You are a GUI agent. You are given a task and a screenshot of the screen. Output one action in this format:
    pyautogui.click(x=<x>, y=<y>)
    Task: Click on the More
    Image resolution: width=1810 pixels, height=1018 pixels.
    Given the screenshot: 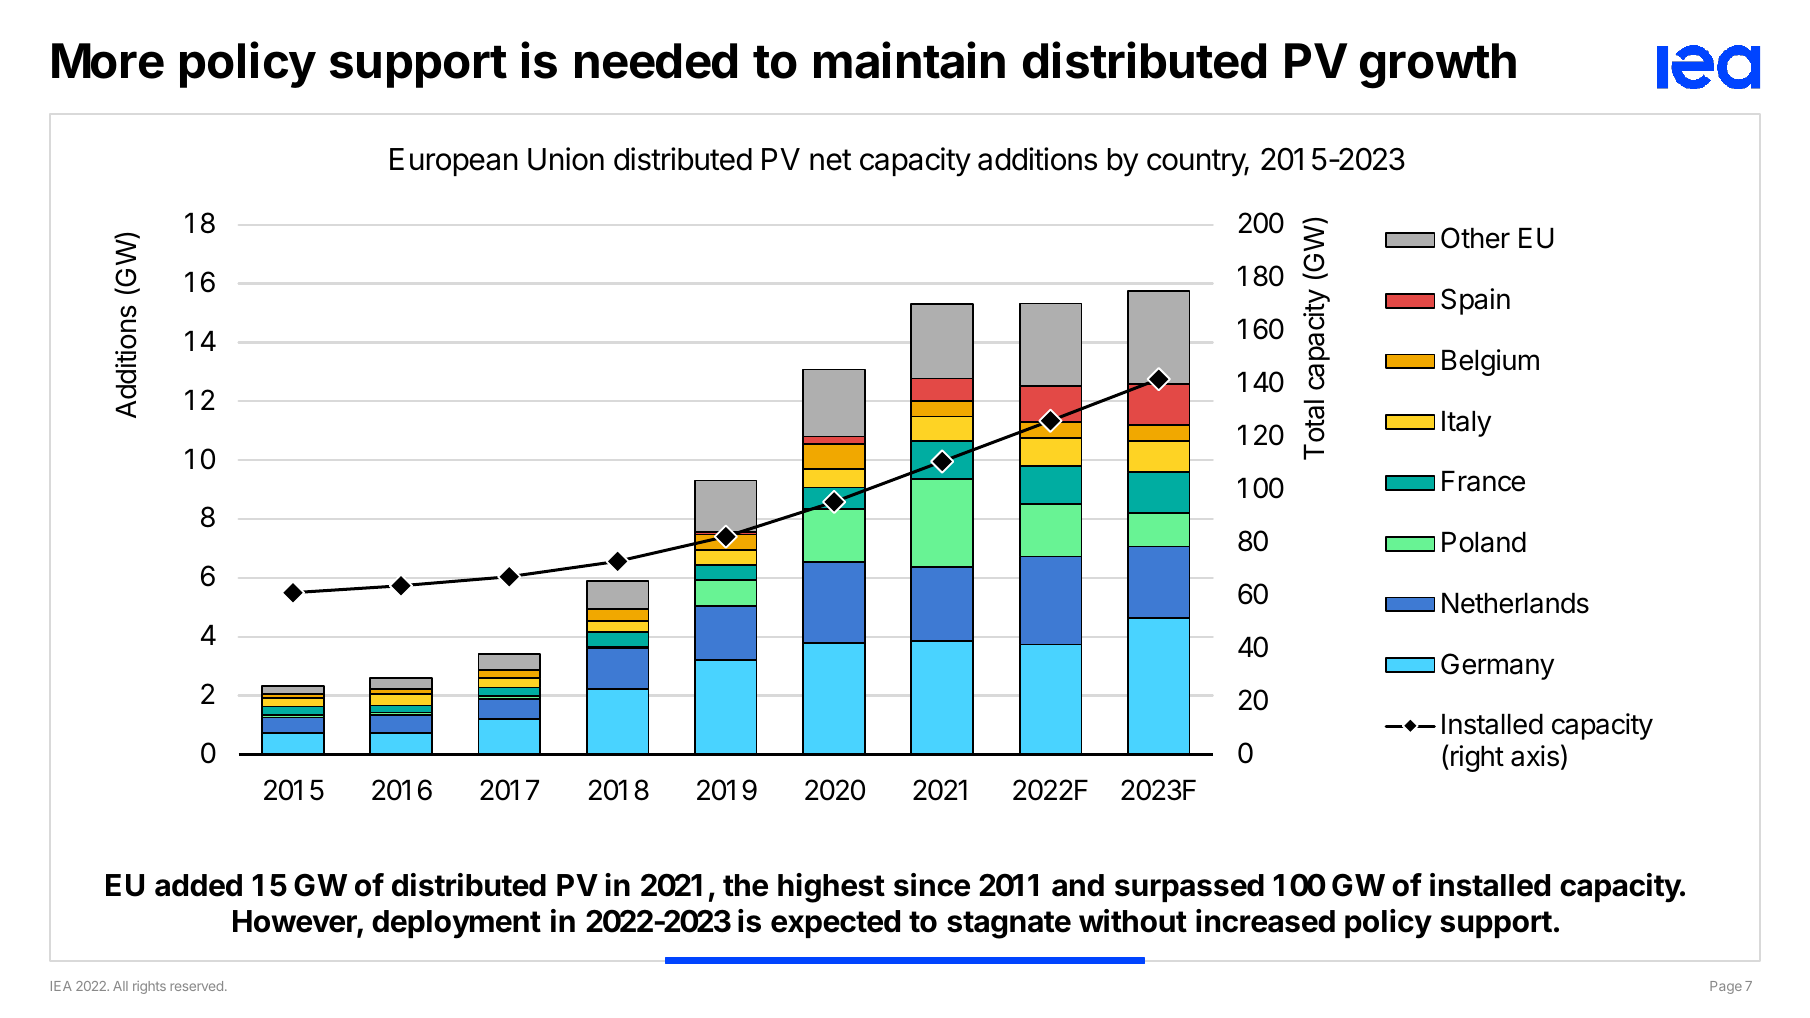 What is the action you would take?
    pyautogui.click(x=108, y=61)
